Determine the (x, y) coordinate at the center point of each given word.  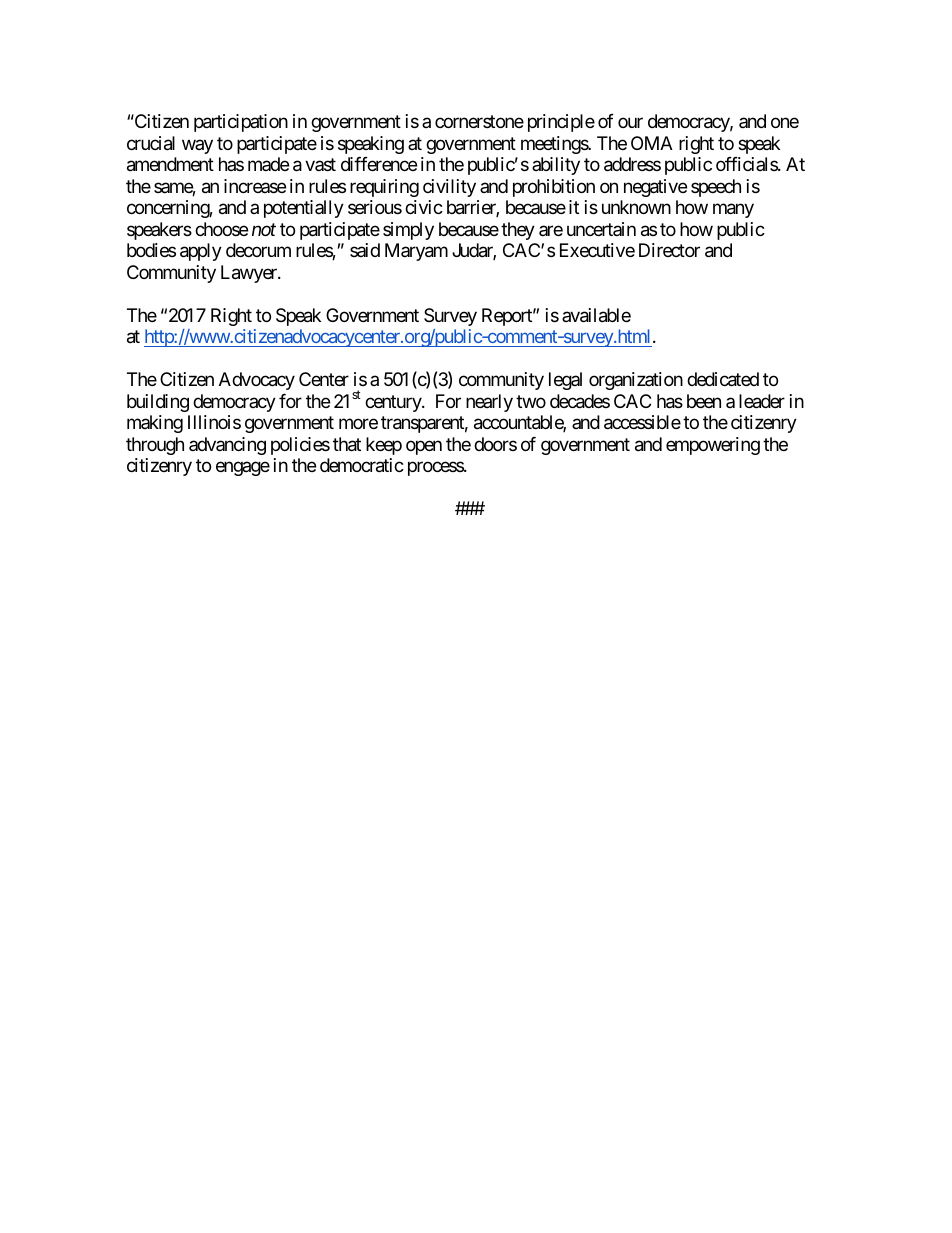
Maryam (416, 252)
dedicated (723, 379)
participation (241, 123)
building (158, 403)
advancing (227, 446)
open (424, 447)
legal (565, 381)
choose (221, 229)
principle (561, 123)
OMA (652, 143)
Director (669, 250)
